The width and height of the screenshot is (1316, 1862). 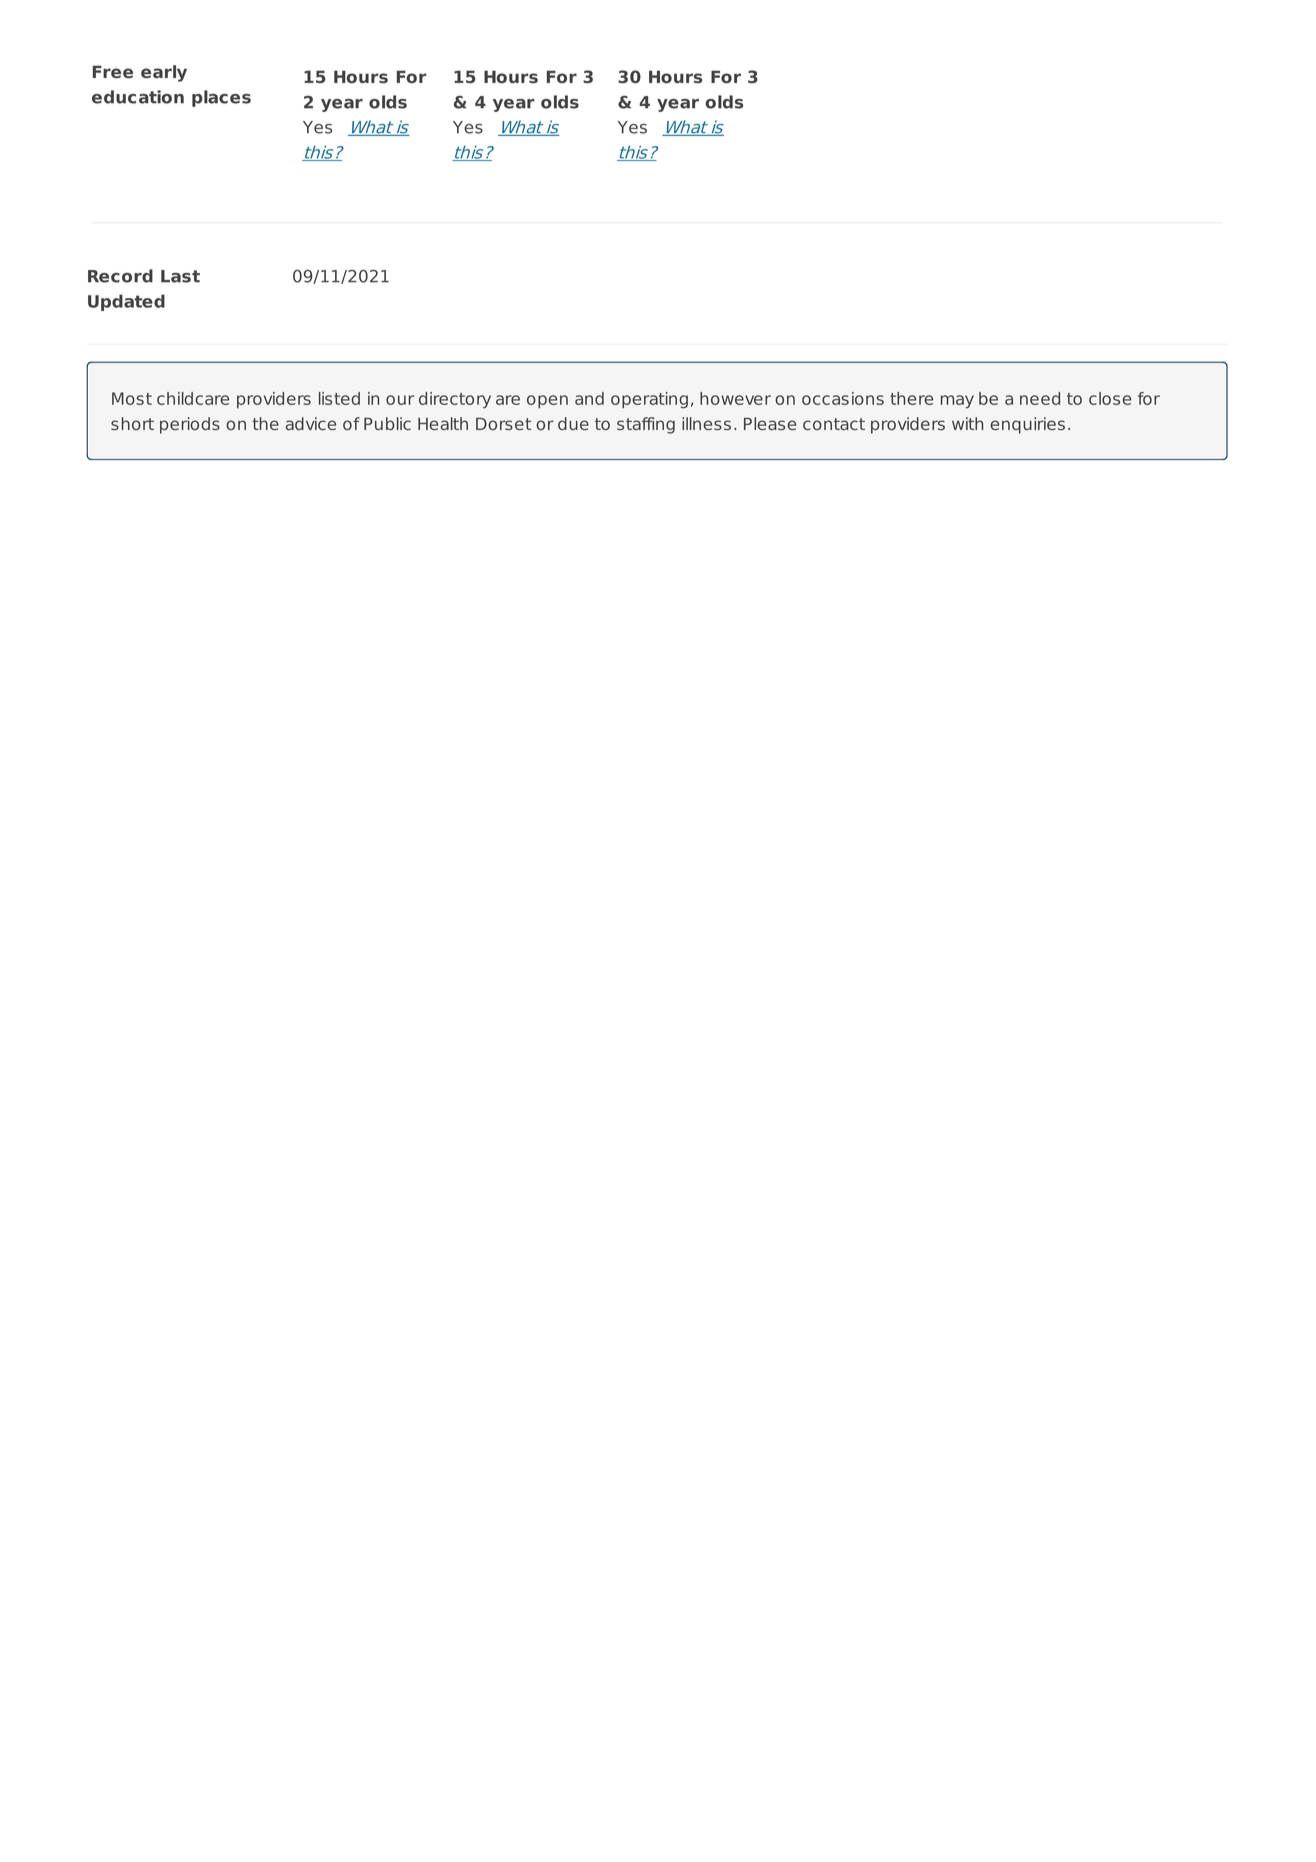 What do you see at coordinates (221, 98) in the screenshot?
I see `places` at bounding box center [221, 98].
